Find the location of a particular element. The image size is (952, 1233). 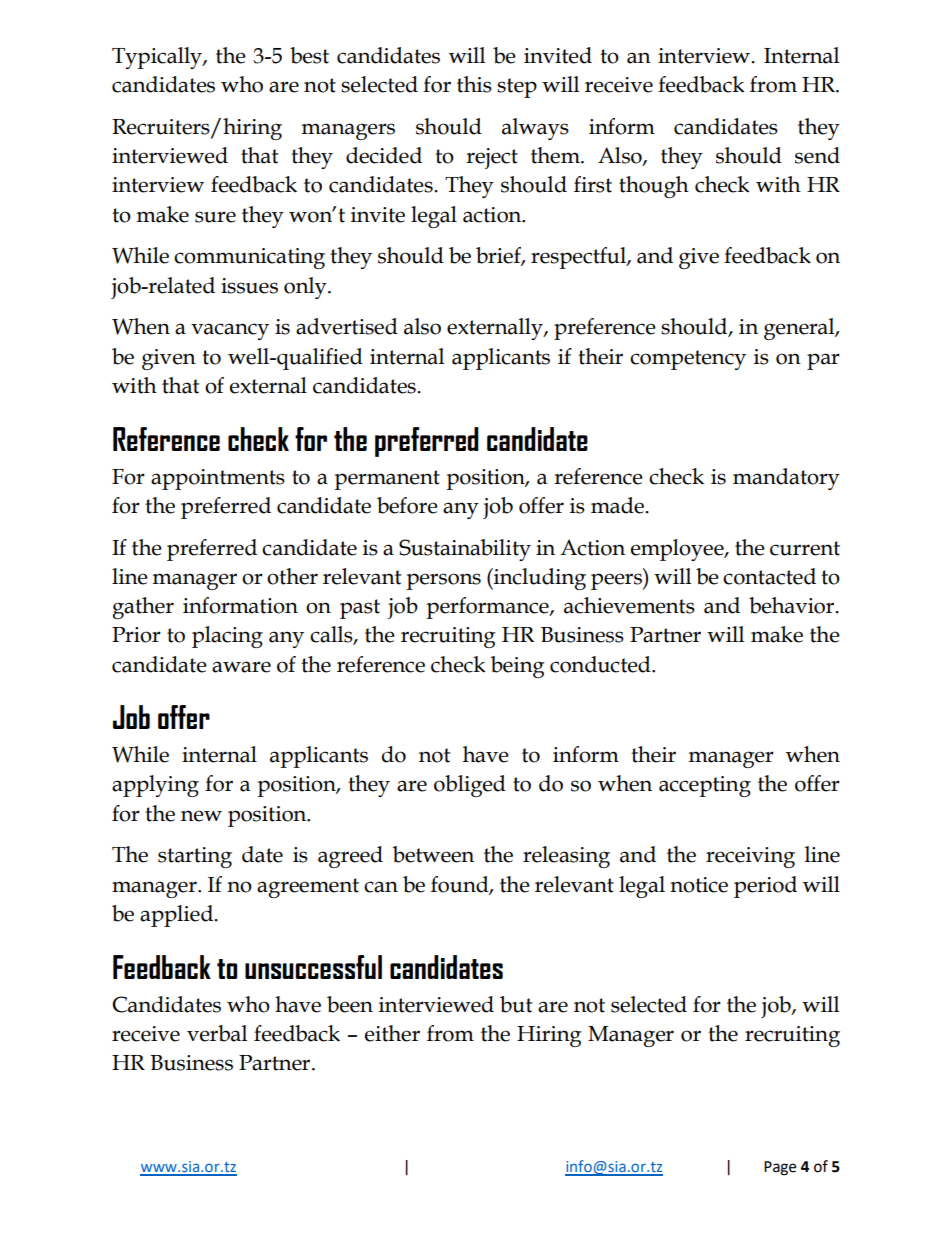

send is located at coordinates (817, 155).
